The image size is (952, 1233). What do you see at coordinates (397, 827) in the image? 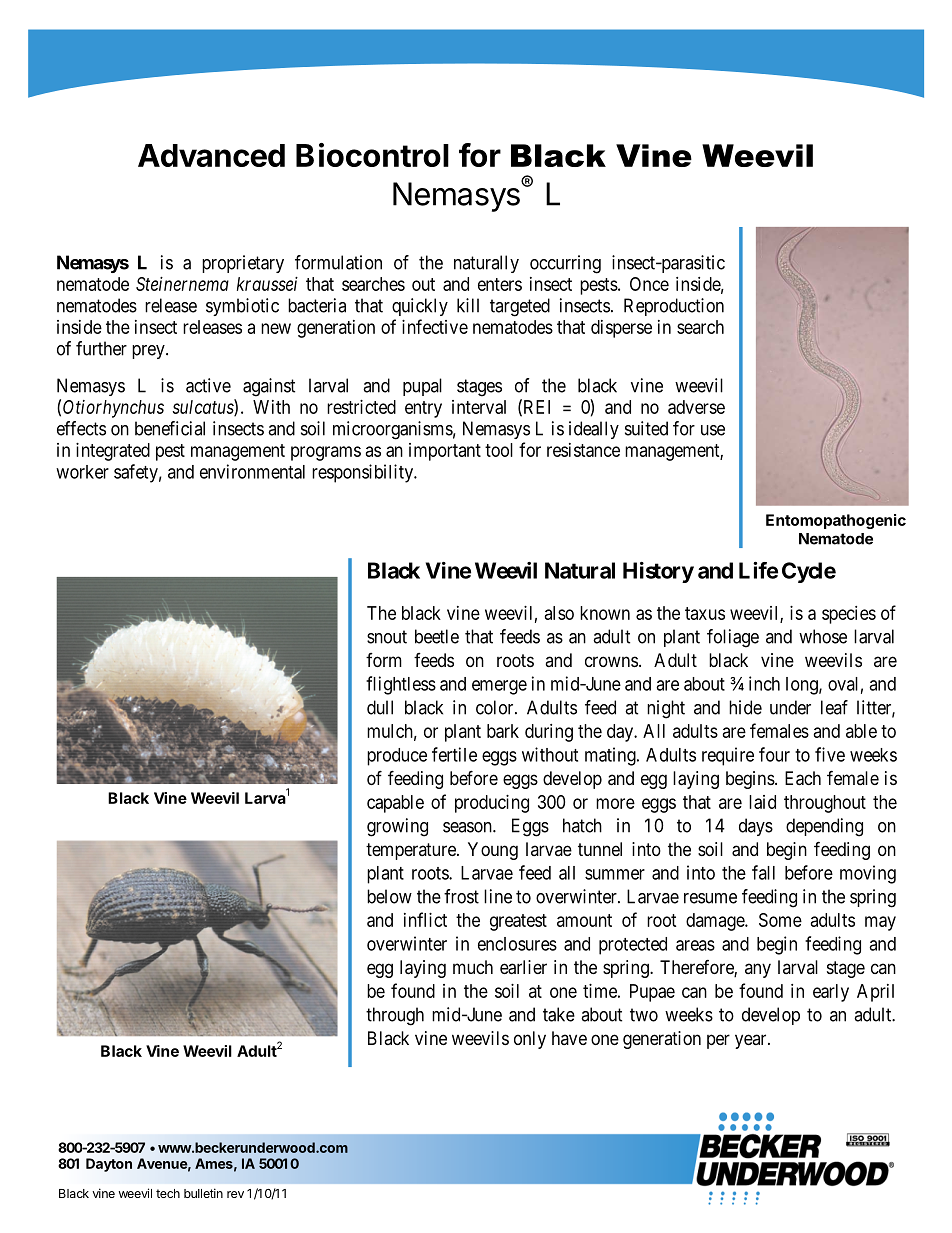
I see `growing` at bounding box center [397, 827].
